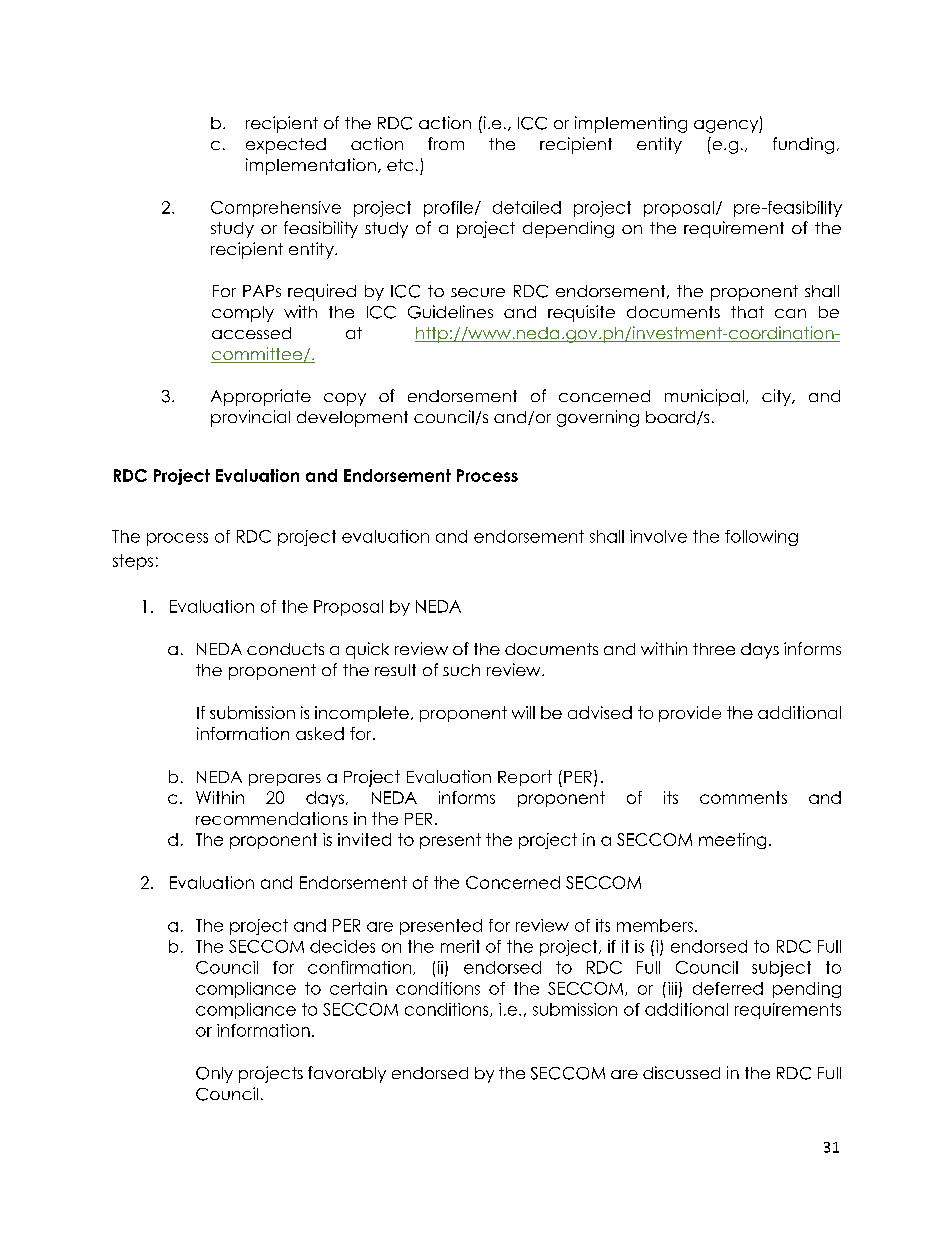 This document has height=1233, width=952. I want to click on such, so click(461, 670).
